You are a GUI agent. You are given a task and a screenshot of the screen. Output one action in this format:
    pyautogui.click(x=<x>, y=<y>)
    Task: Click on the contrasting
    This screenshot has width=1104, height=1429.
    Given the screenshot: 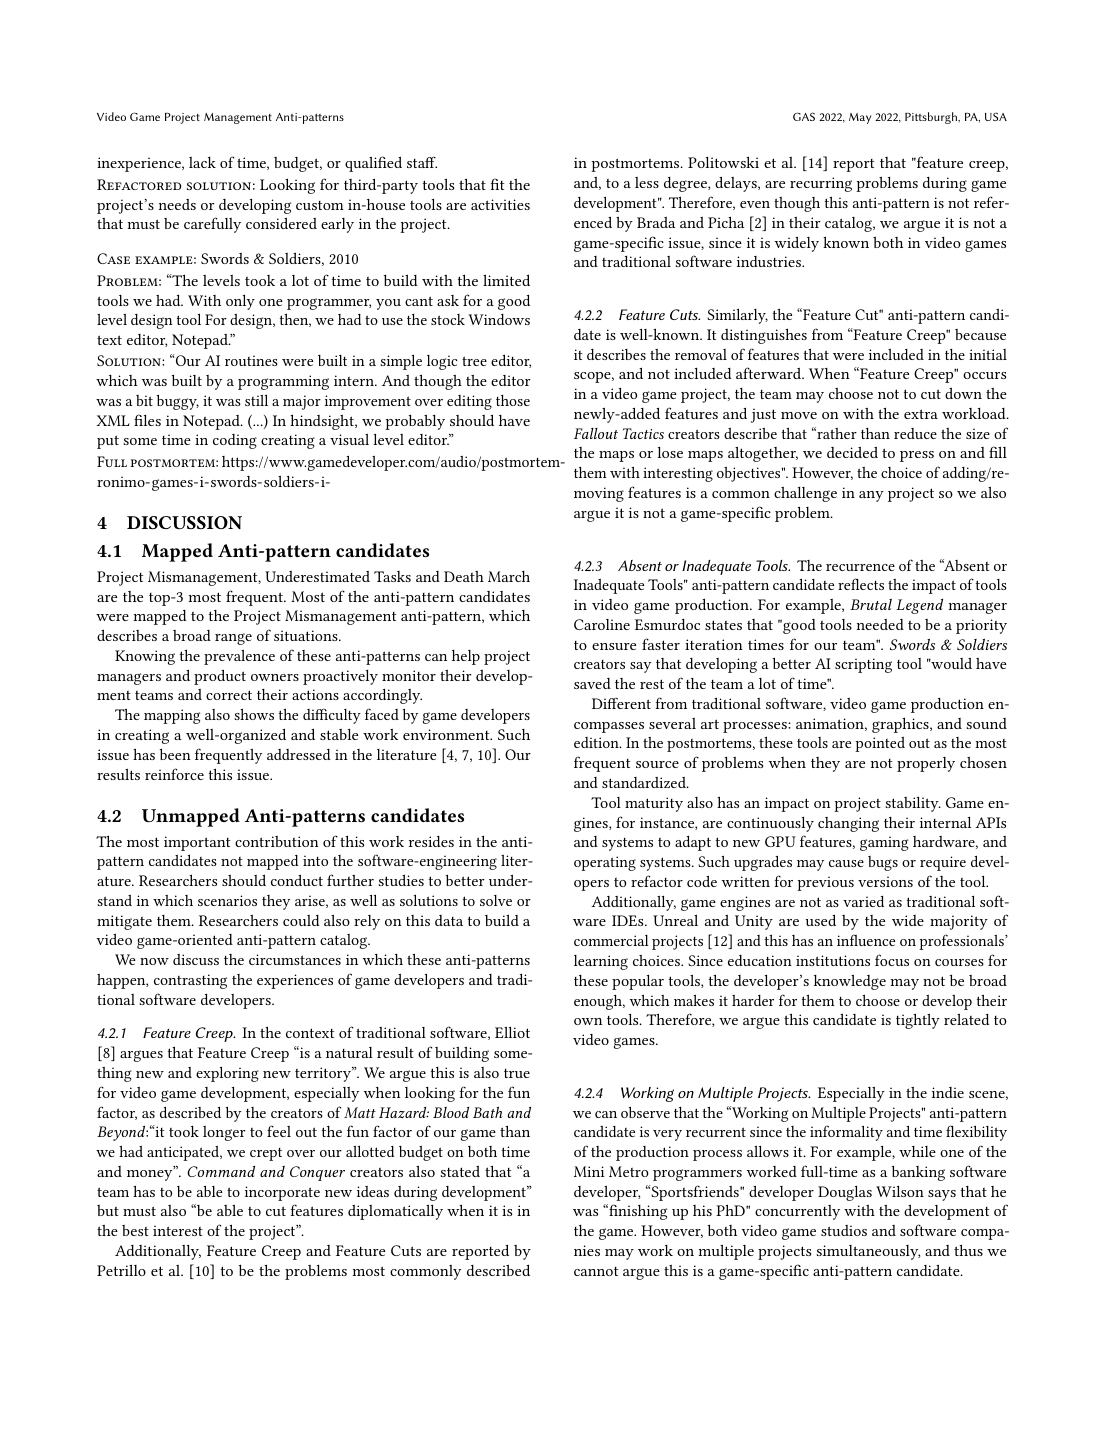 What is the action you would take?
    pyautogui.click(x=190, y=981)
